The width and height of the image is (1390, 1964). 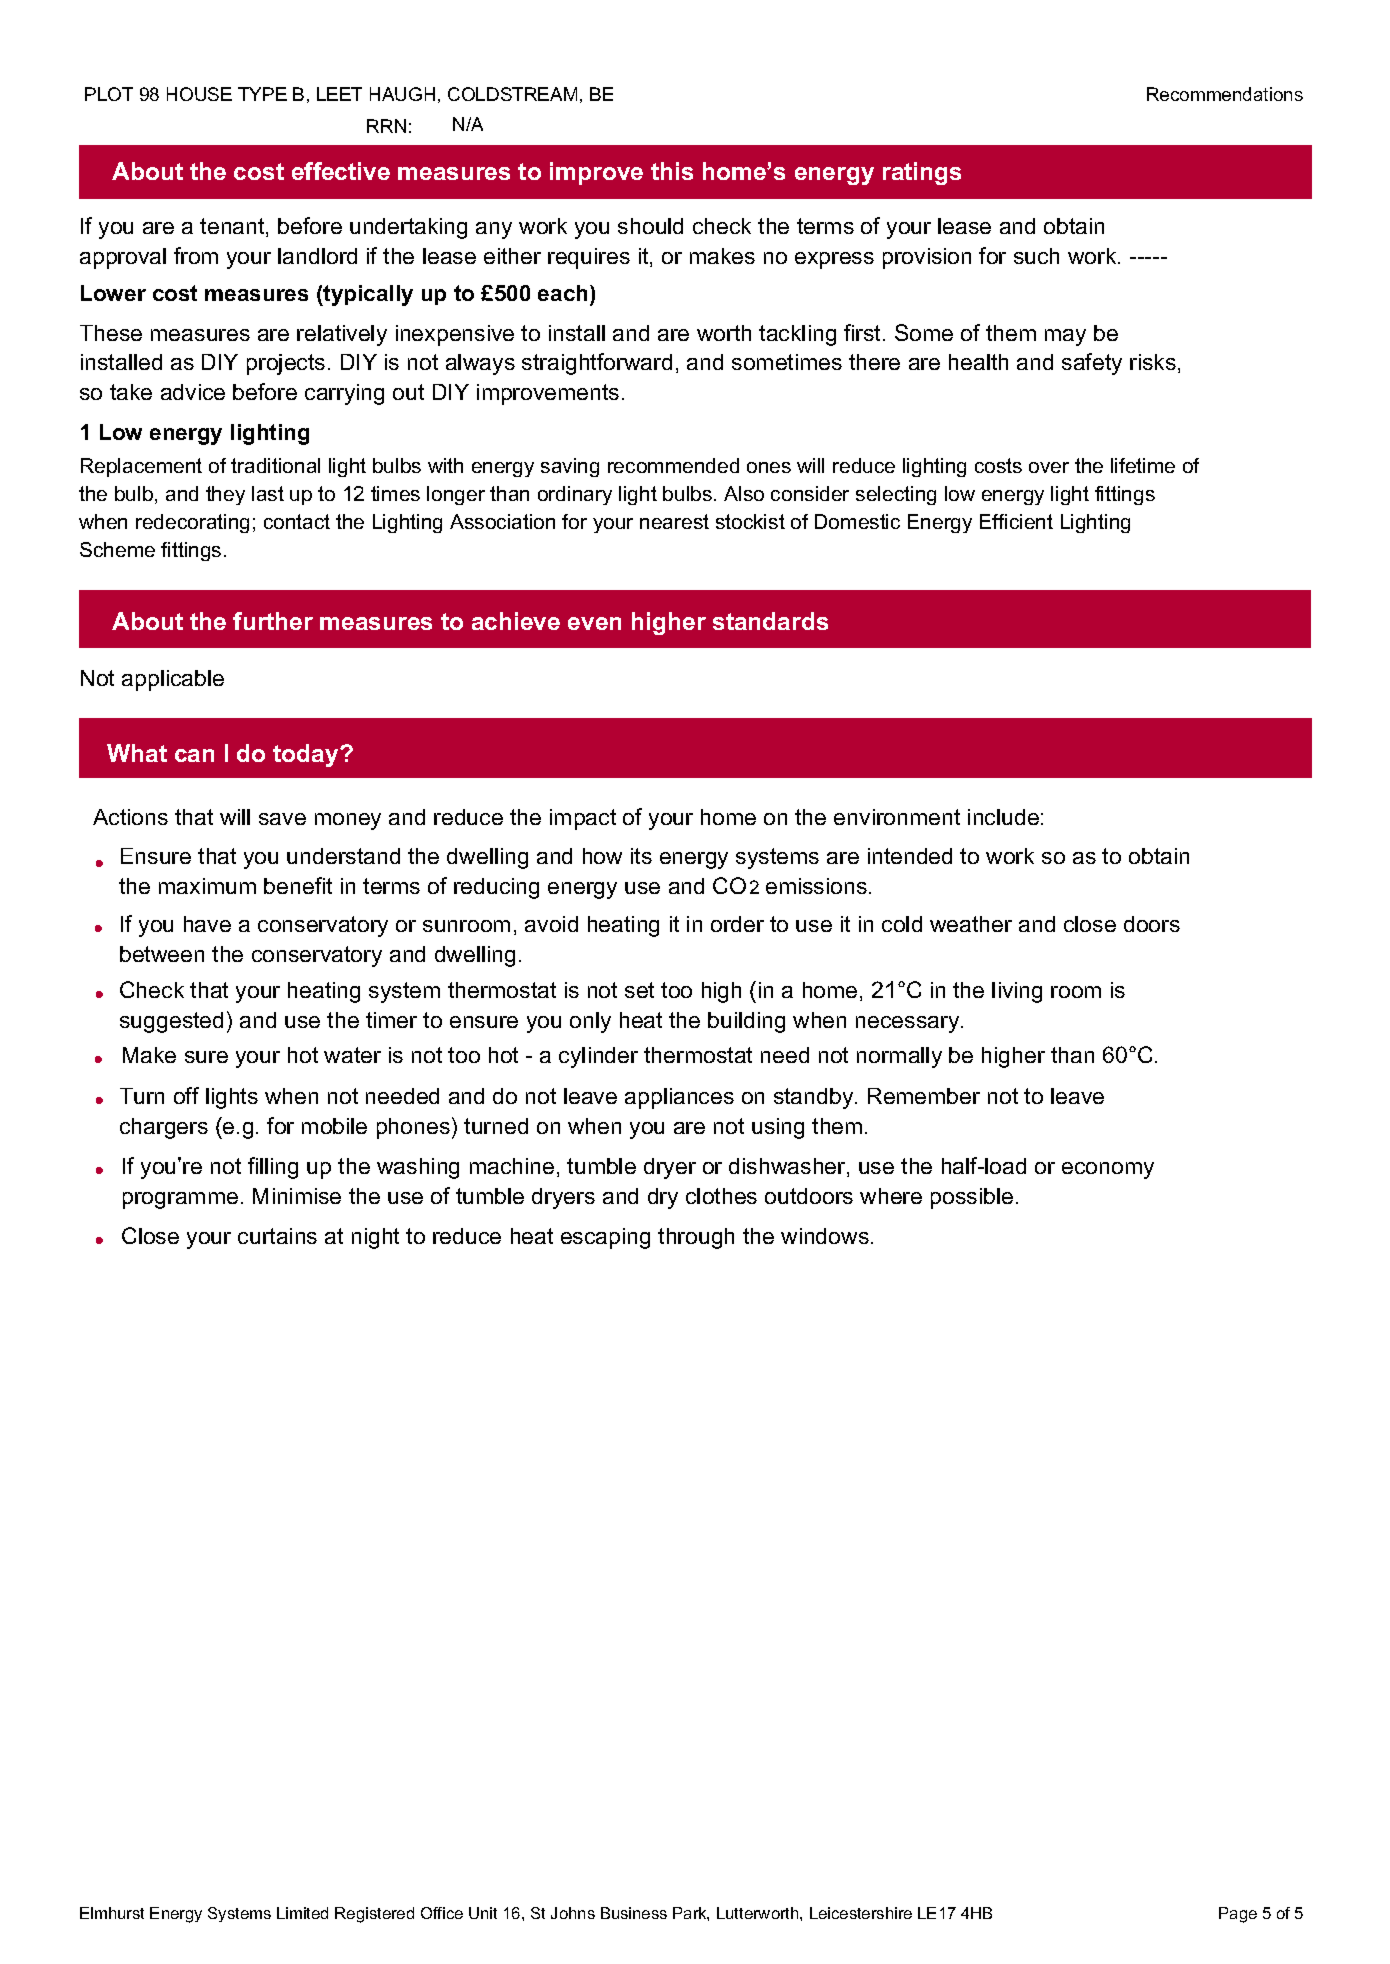 I want to click on Recommendations, so click(x=1225, y=94).
